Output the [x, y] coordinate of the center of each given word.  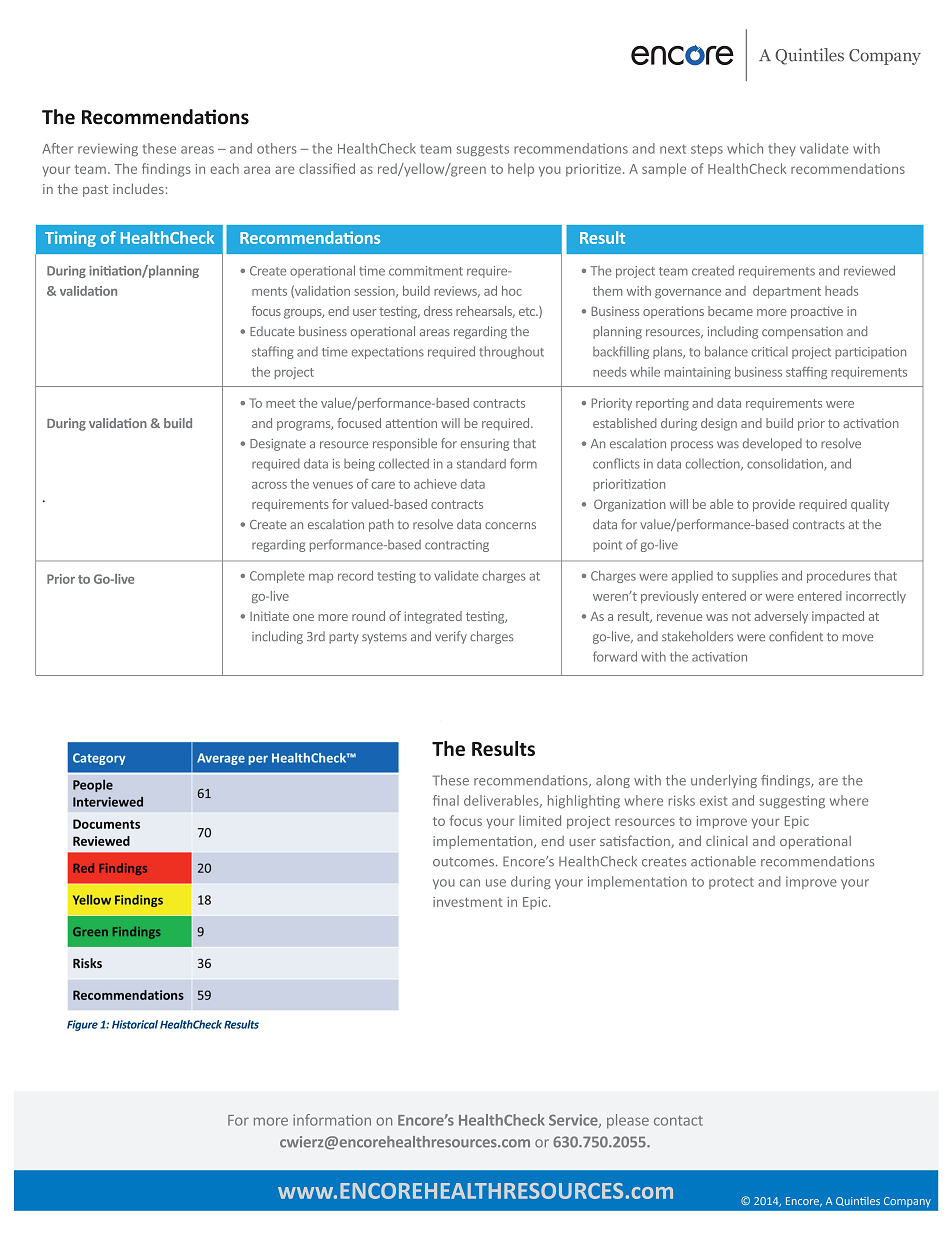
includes [138, 188]
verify [451, 637]
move [858, 638]
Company [907, 1202]
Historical [135, 1024]
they [782, 149]
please [628, 1121]
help [521, 170]
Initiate [269, 616]
